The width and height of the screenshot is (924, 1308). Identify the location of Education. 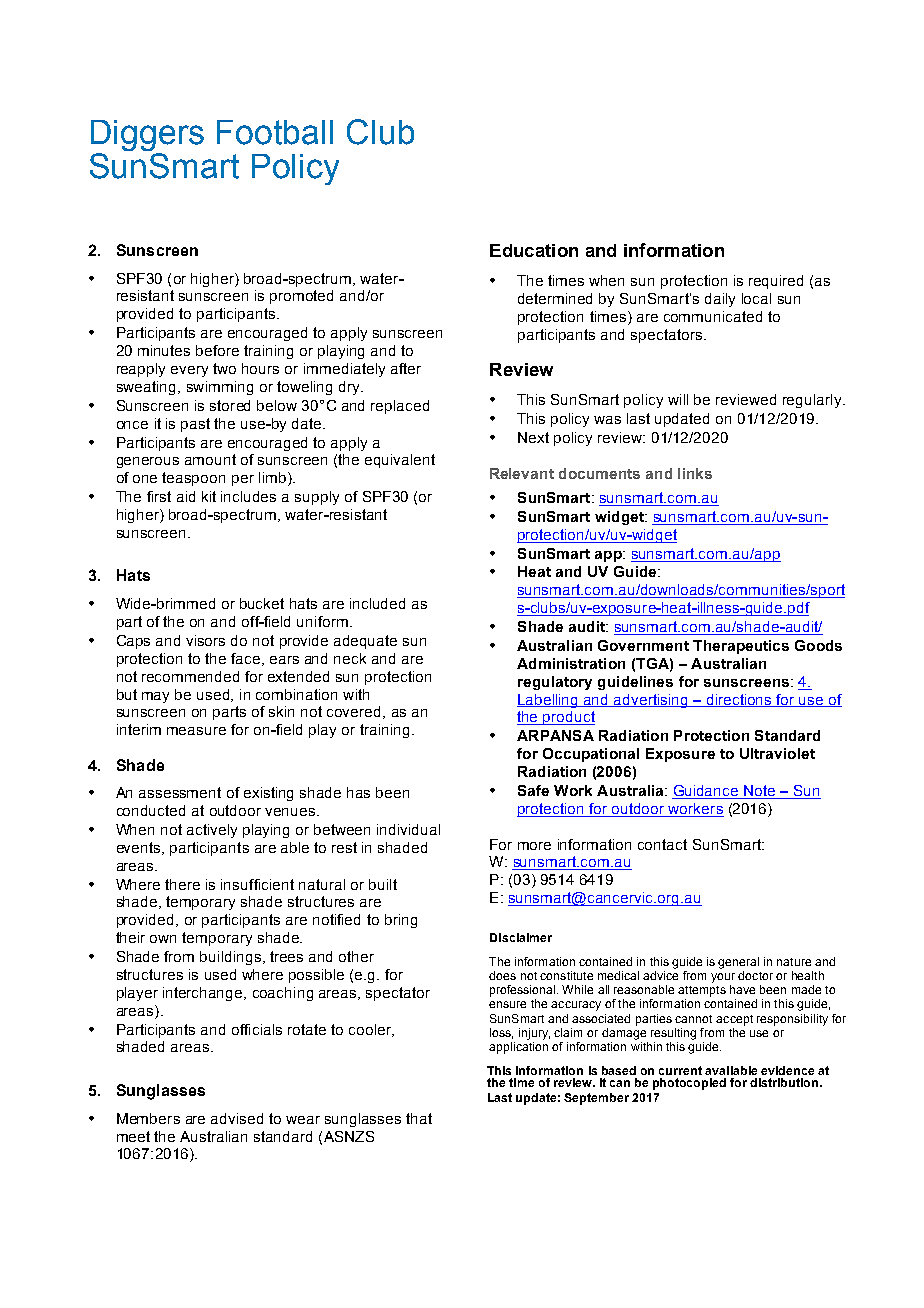
(534, 250).
